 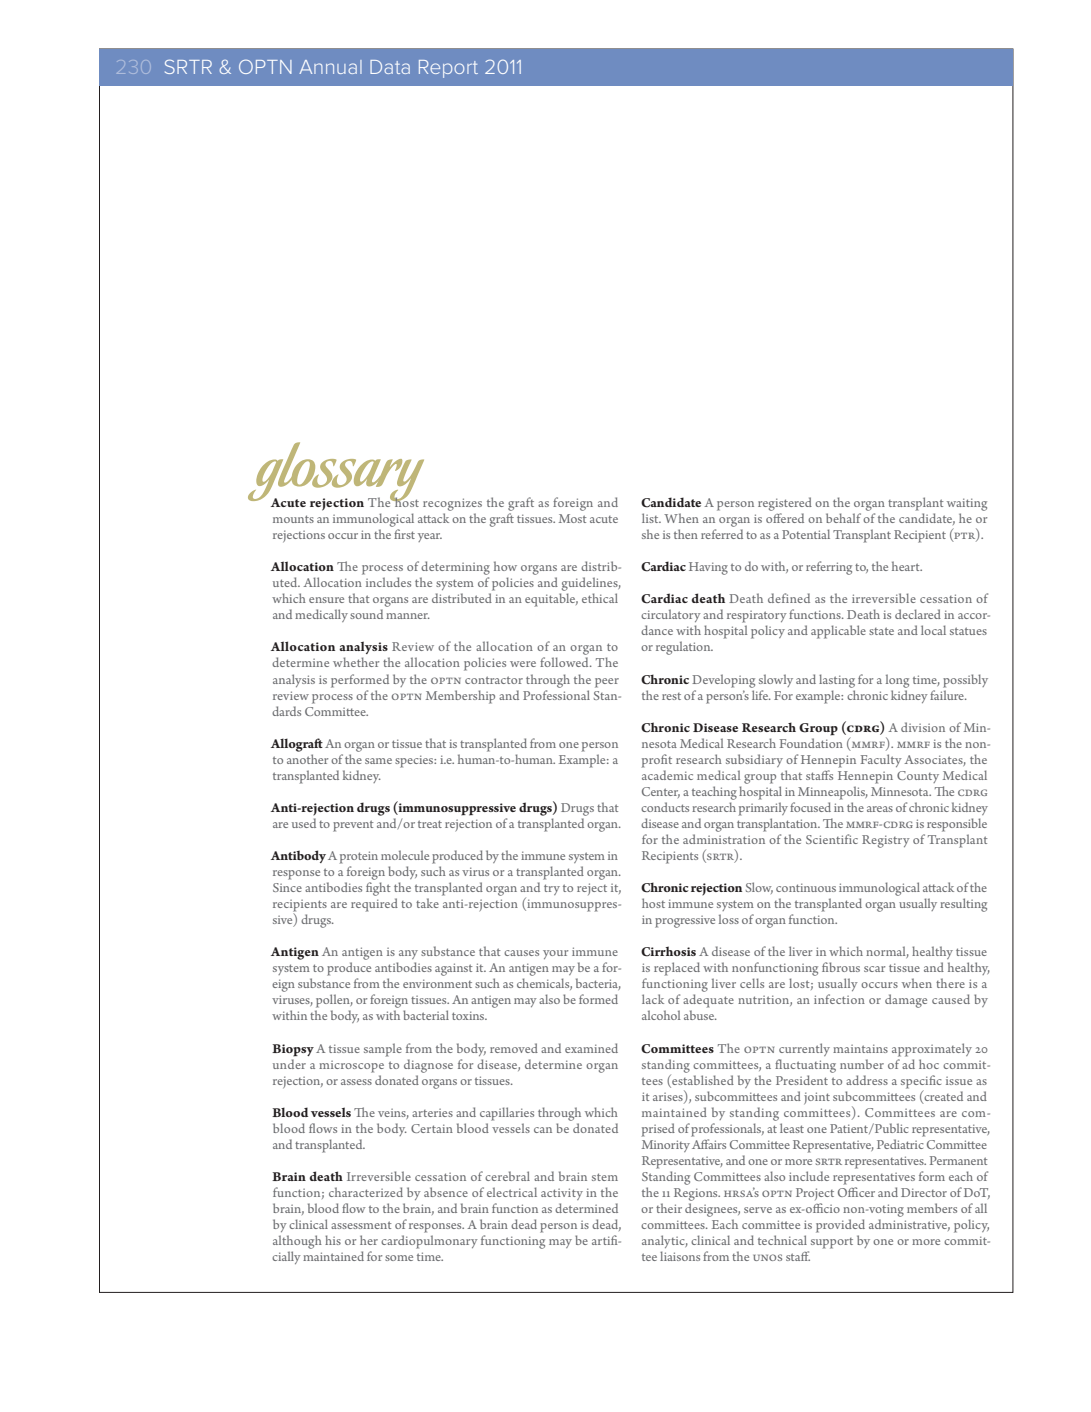 I want to click on conducts, so click(x=665, y=807).
